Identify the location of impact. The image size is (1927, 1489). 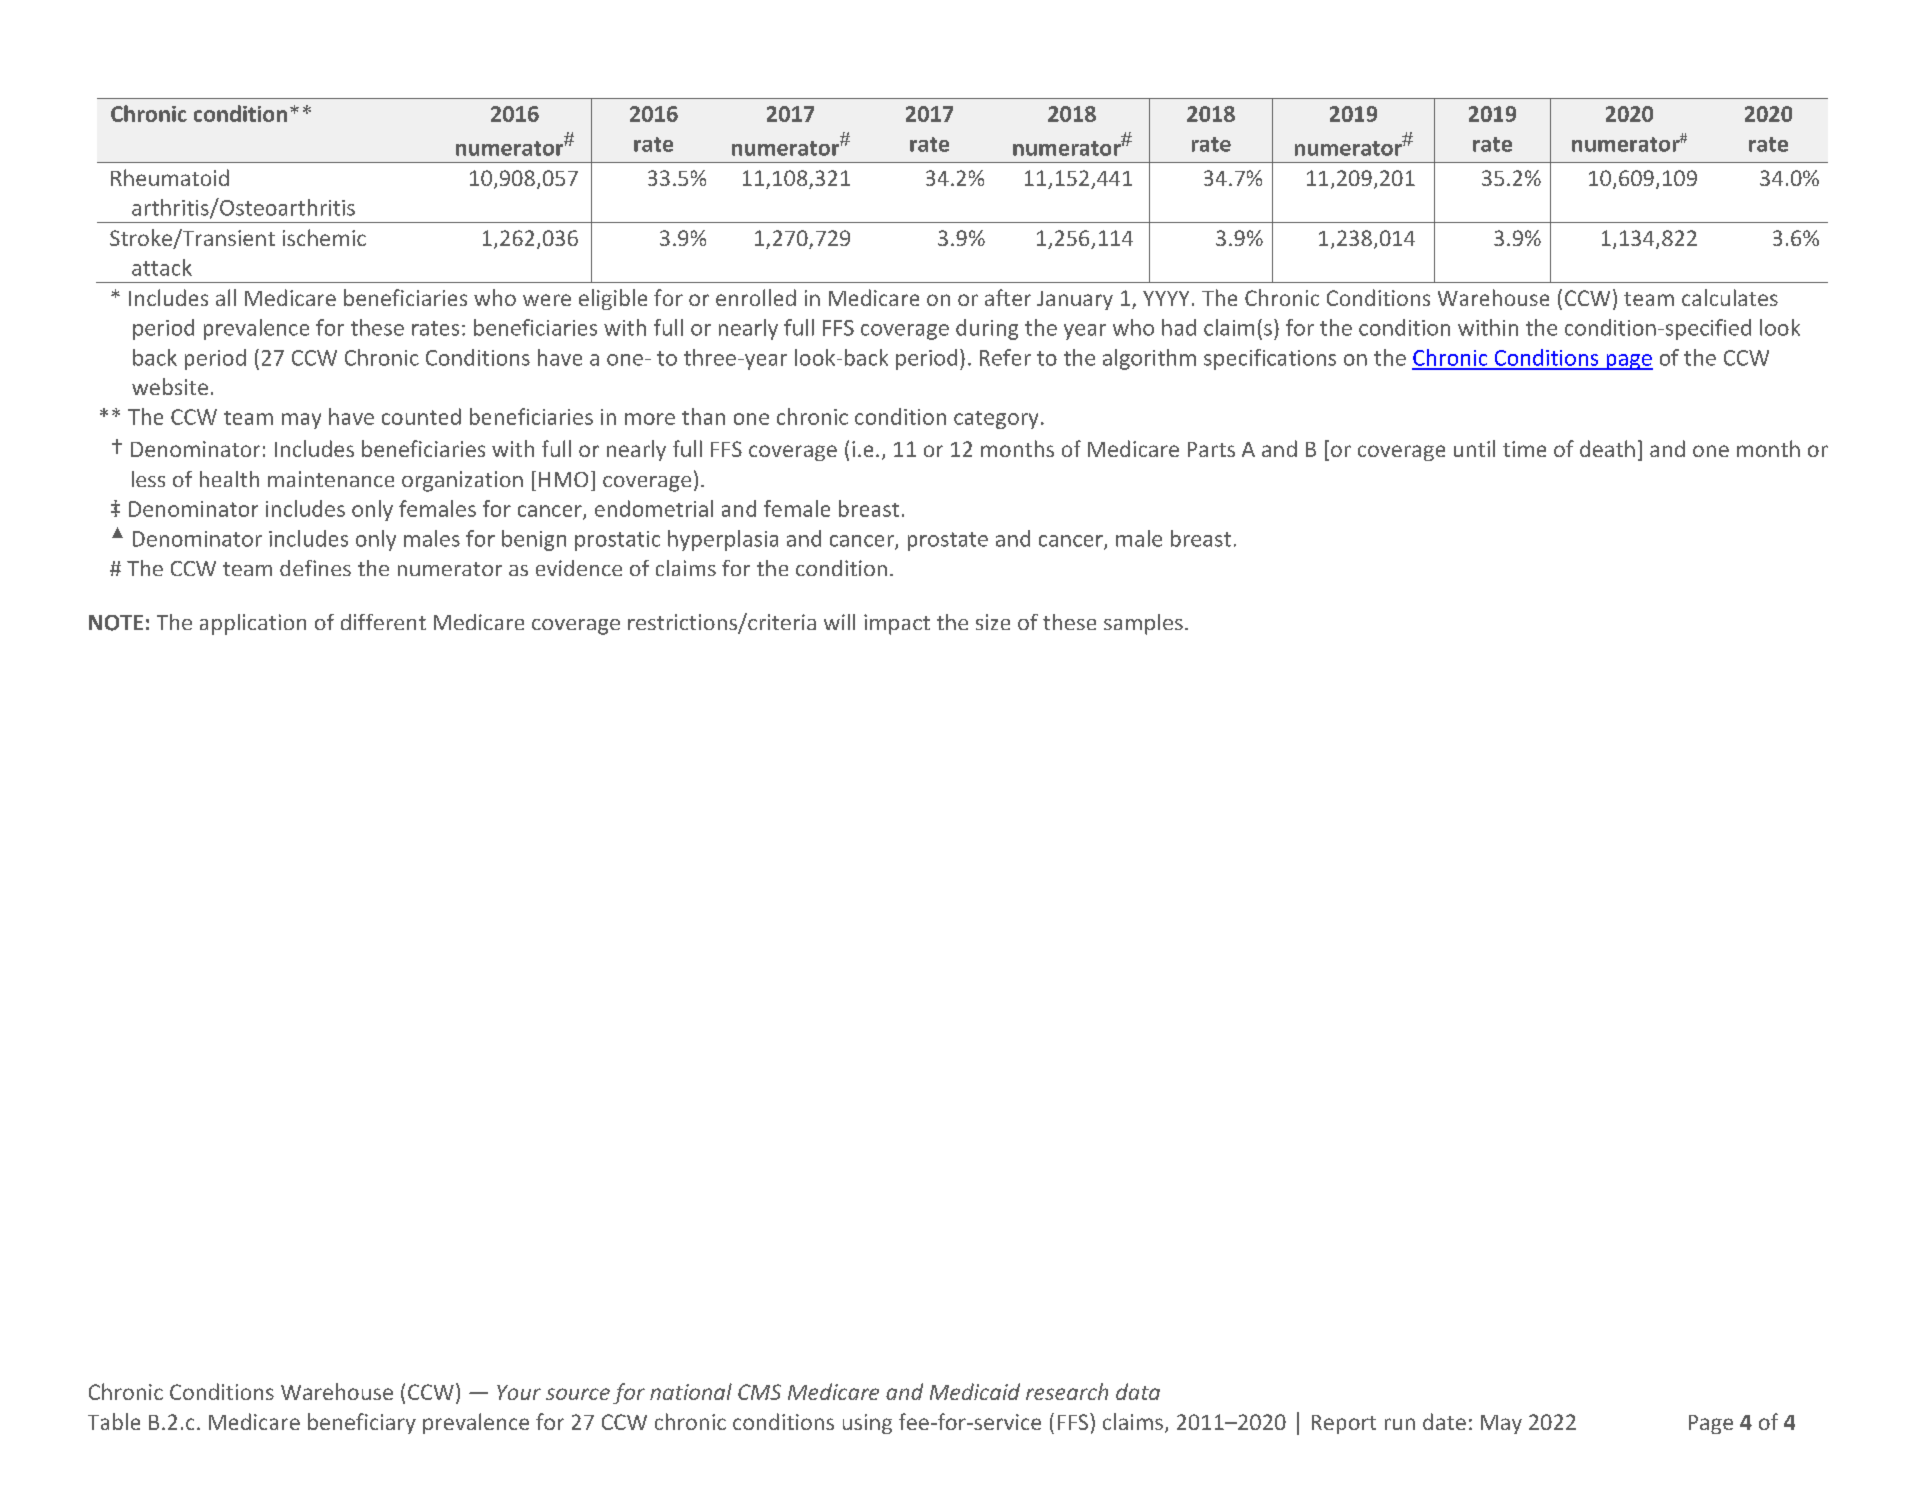
(897, 624).
